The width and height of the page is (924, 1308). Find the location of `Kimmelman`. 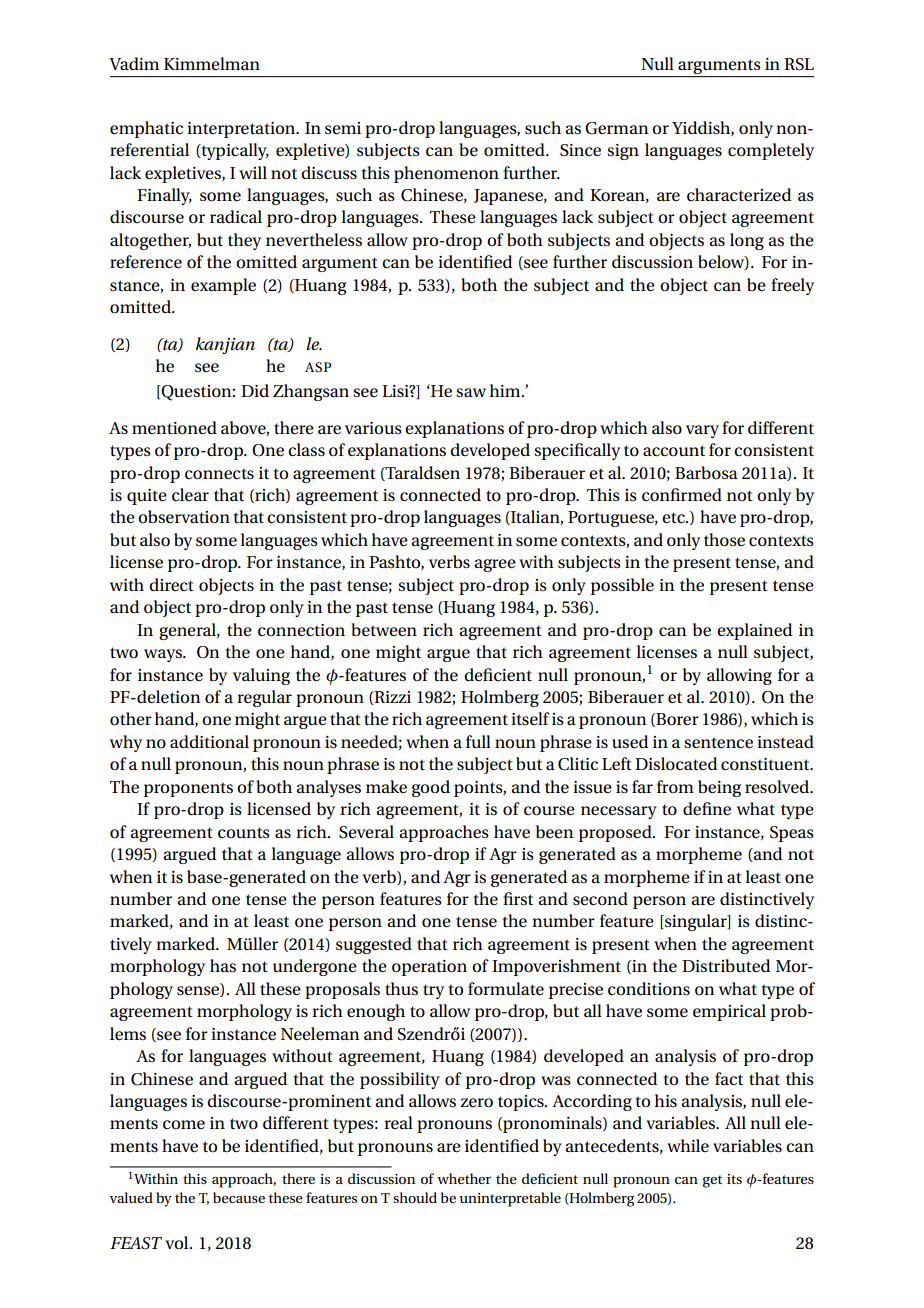

Kimmelman is located at coordinates (212, 64).
